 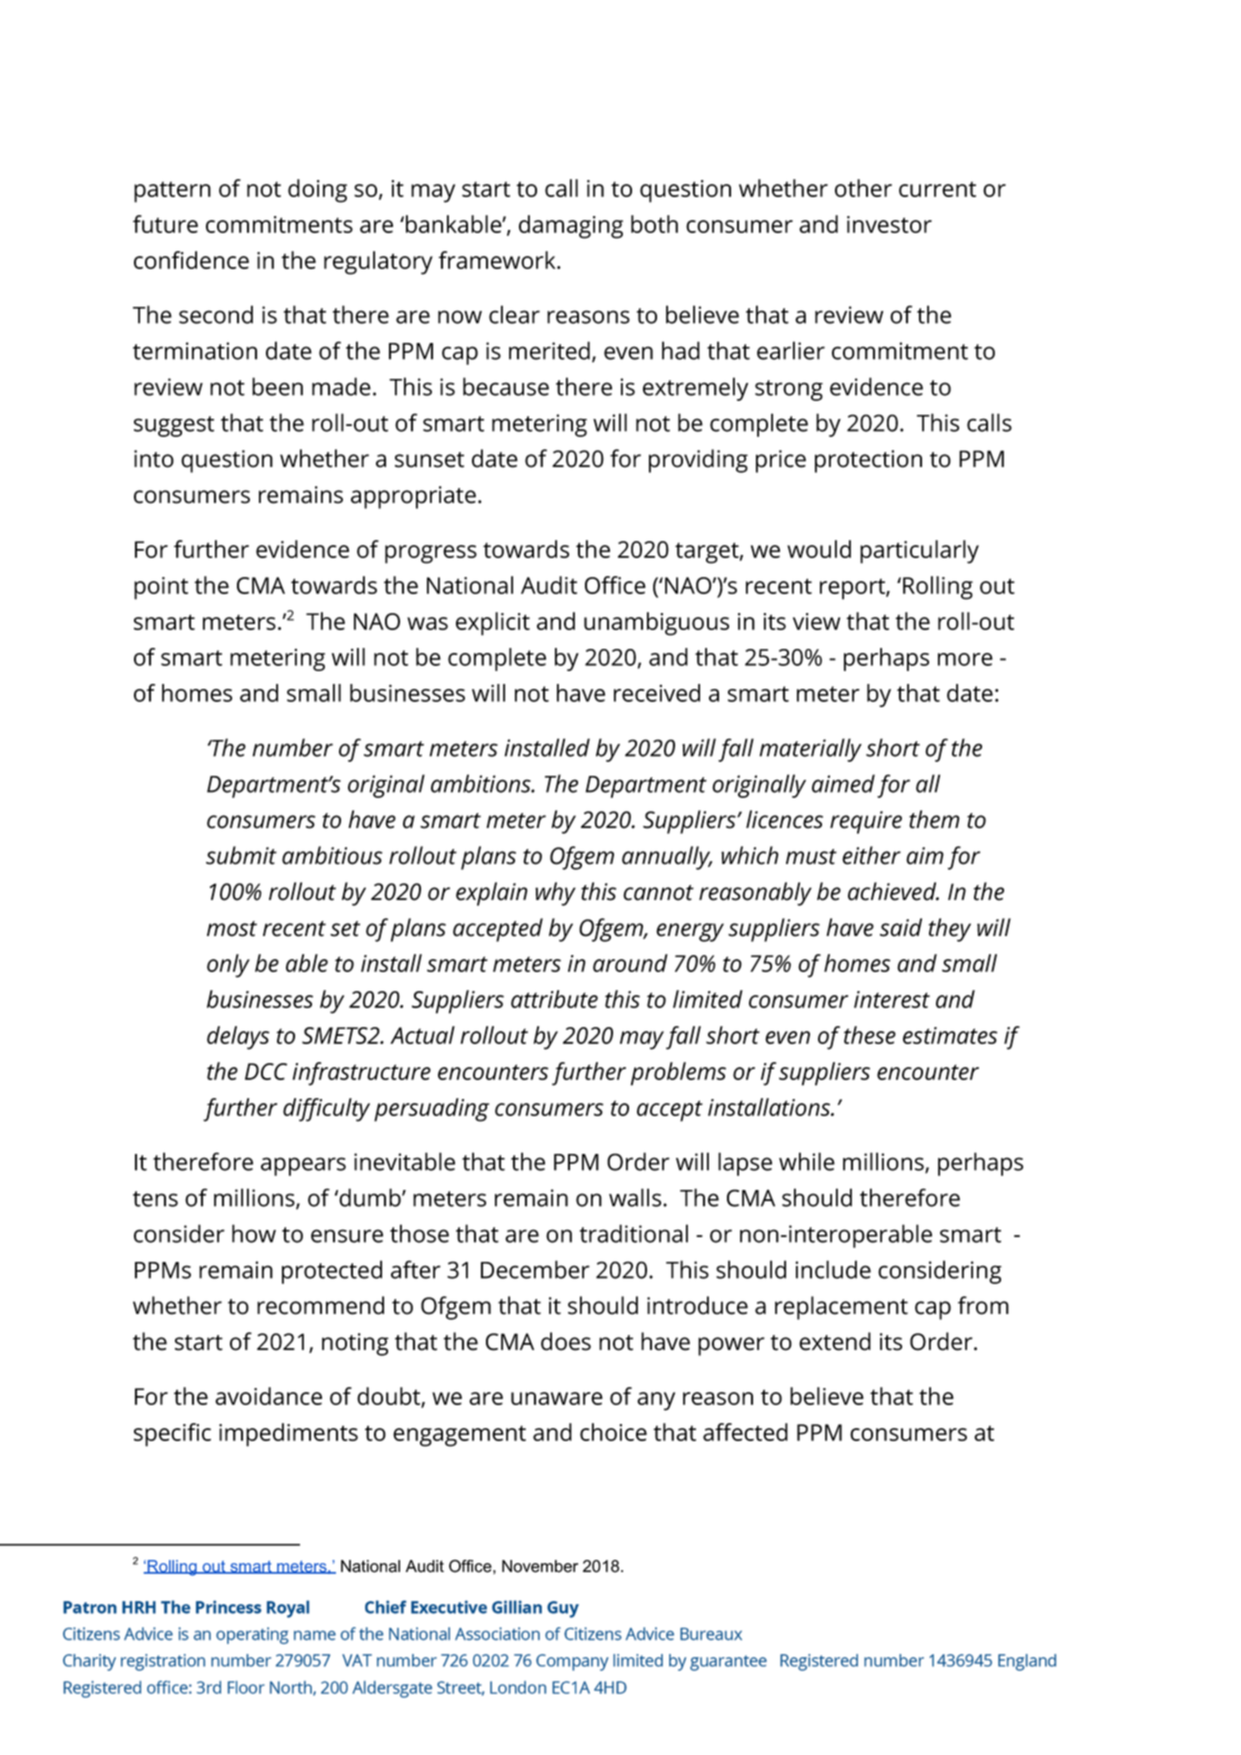 I want to click on why, so click(x=555, y=894).
